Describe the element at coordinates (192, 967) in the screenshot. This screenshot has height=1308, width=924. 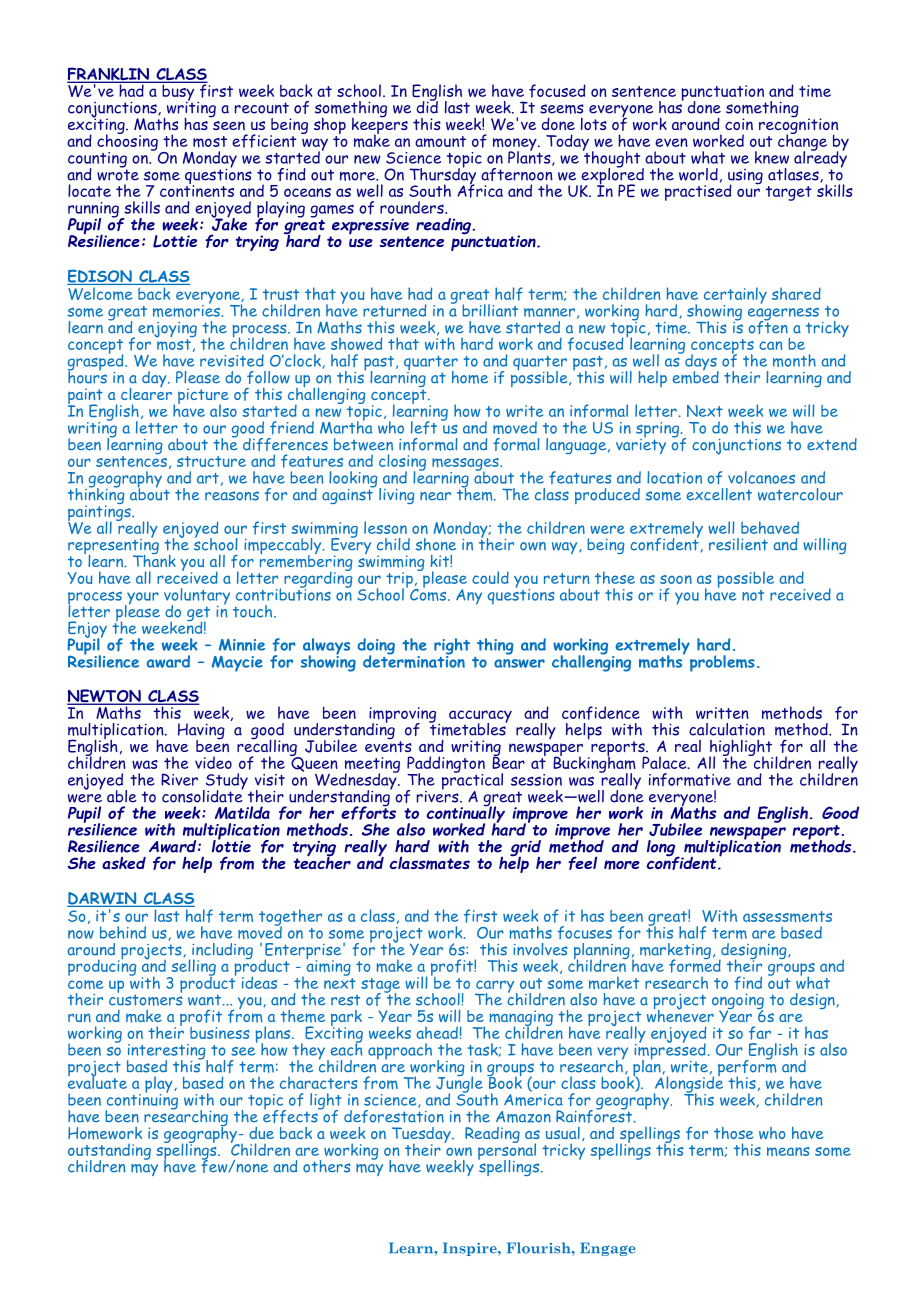
I see `selling` at that location.
